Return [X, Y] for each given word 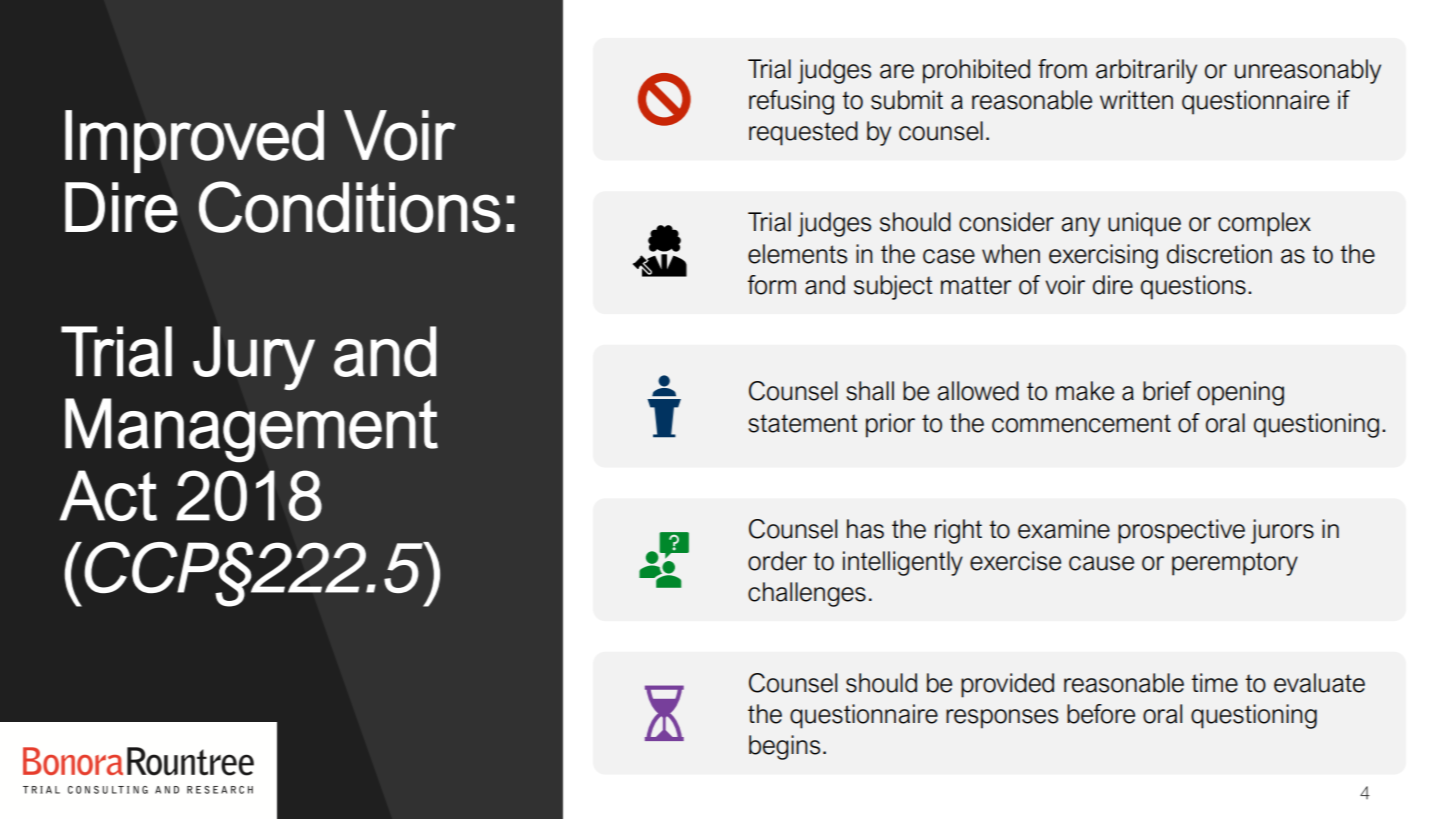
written [1136, 100]
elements [797, 254]
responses [1002, 719]
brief [1167, 391]
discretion [1219, 254]
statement [803, 423]
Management [251, 430]
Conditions [349, 207]
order [777, 561]
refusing [791, 102]
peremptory [1235, 564]
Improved [194, 141]
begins [784, 747]
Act [108, 495]
